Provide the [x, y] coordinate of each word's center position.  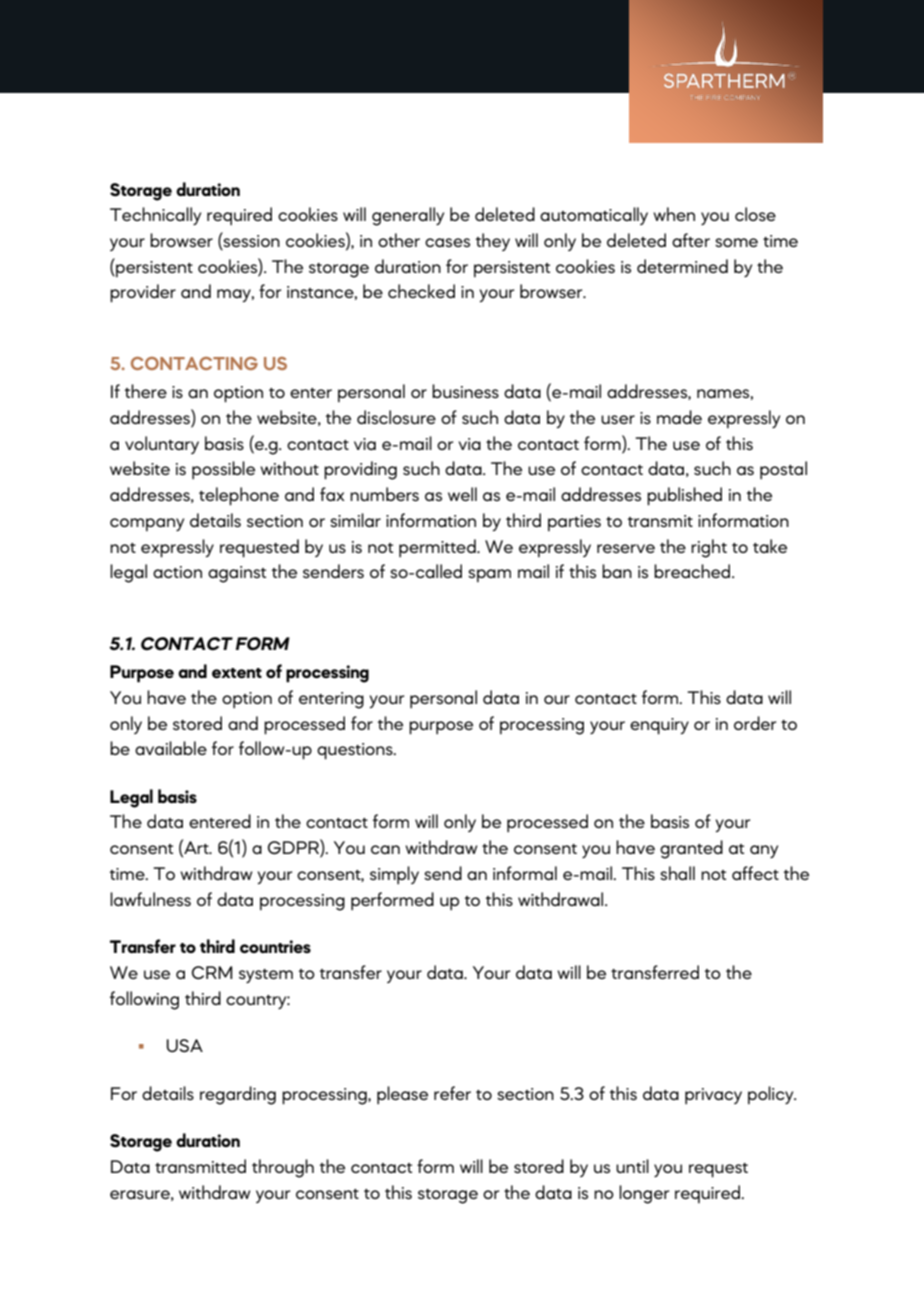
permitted [438, 548]
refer [452, 1093]
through [283, 1168]
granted [691, 849]
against [237, 574]
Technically [155, 216]
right [709, 548]
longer [644, 1194]
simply [394, 875]
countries [275, 946]
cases [447, 242]
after [691, 240]
